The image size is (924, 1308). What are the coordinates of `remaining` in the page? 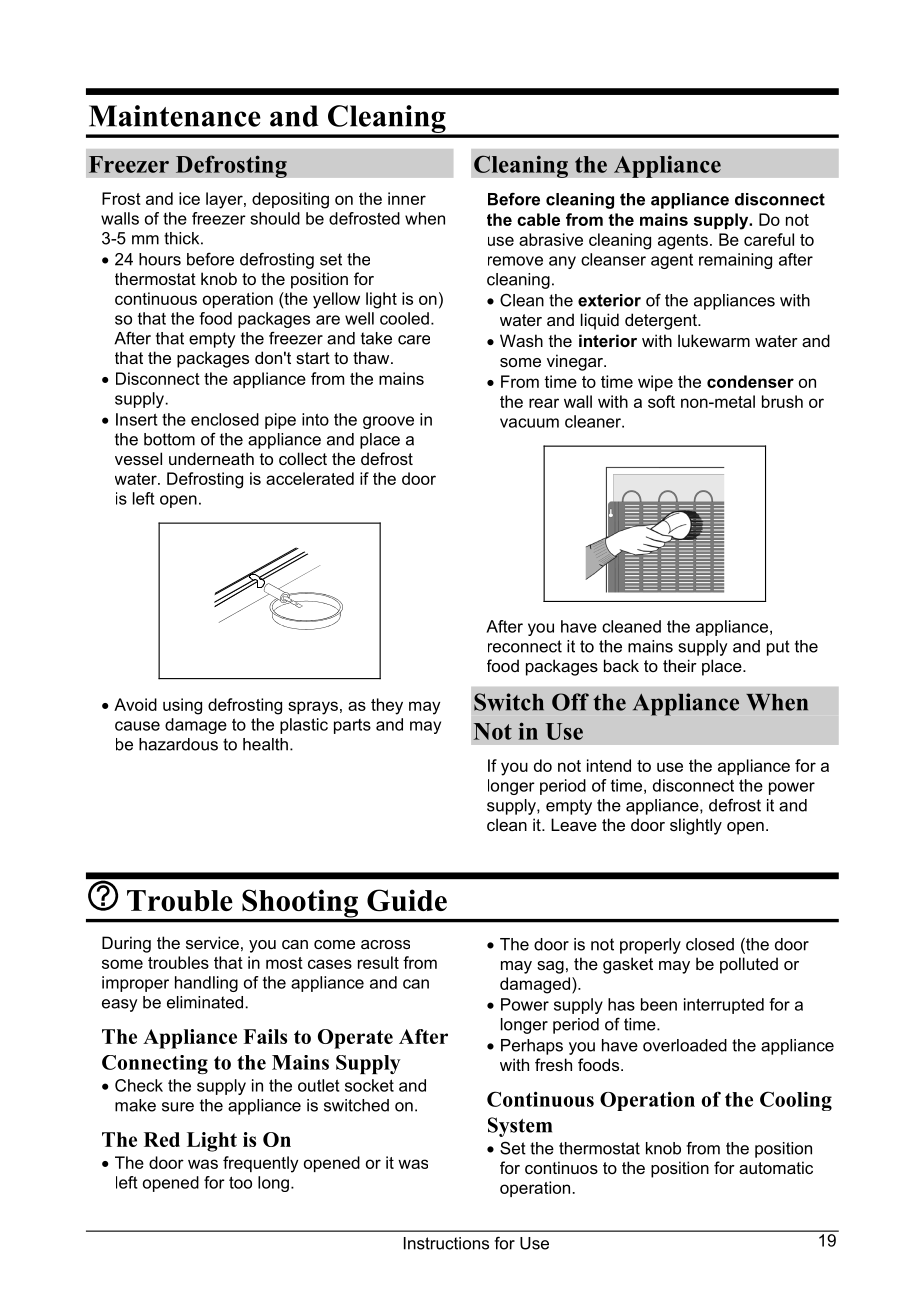 It's located at (735, 261).
